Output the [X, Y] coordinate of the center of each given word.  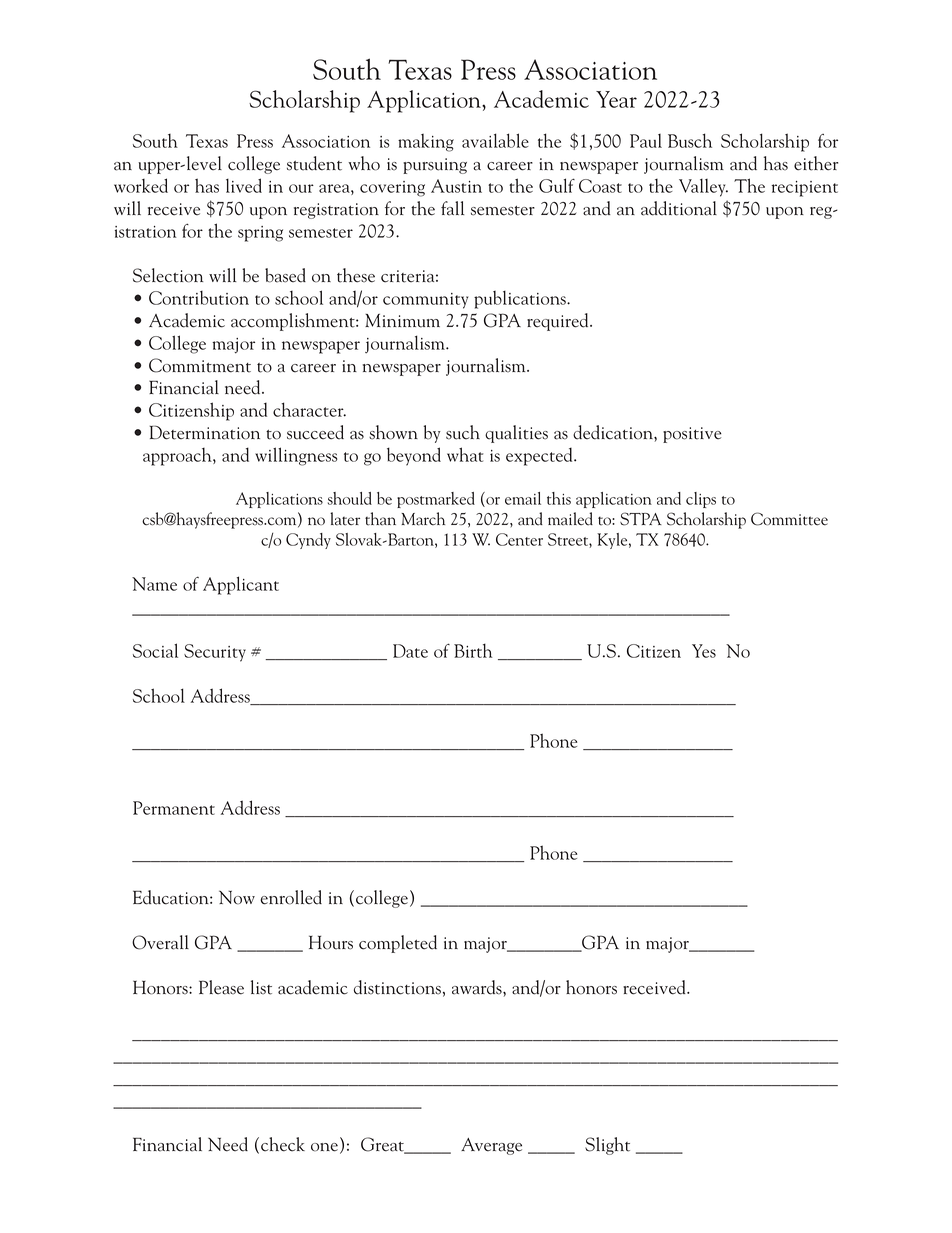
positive [692, 435]
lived [244, 185]
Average [491, 1146]
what [465, 454]
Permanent [174, 808]
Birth [473, 650]
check [283, 1144]
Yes [704, 651]
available [495, 140]
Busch [690, 140]
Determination [204, 432]
